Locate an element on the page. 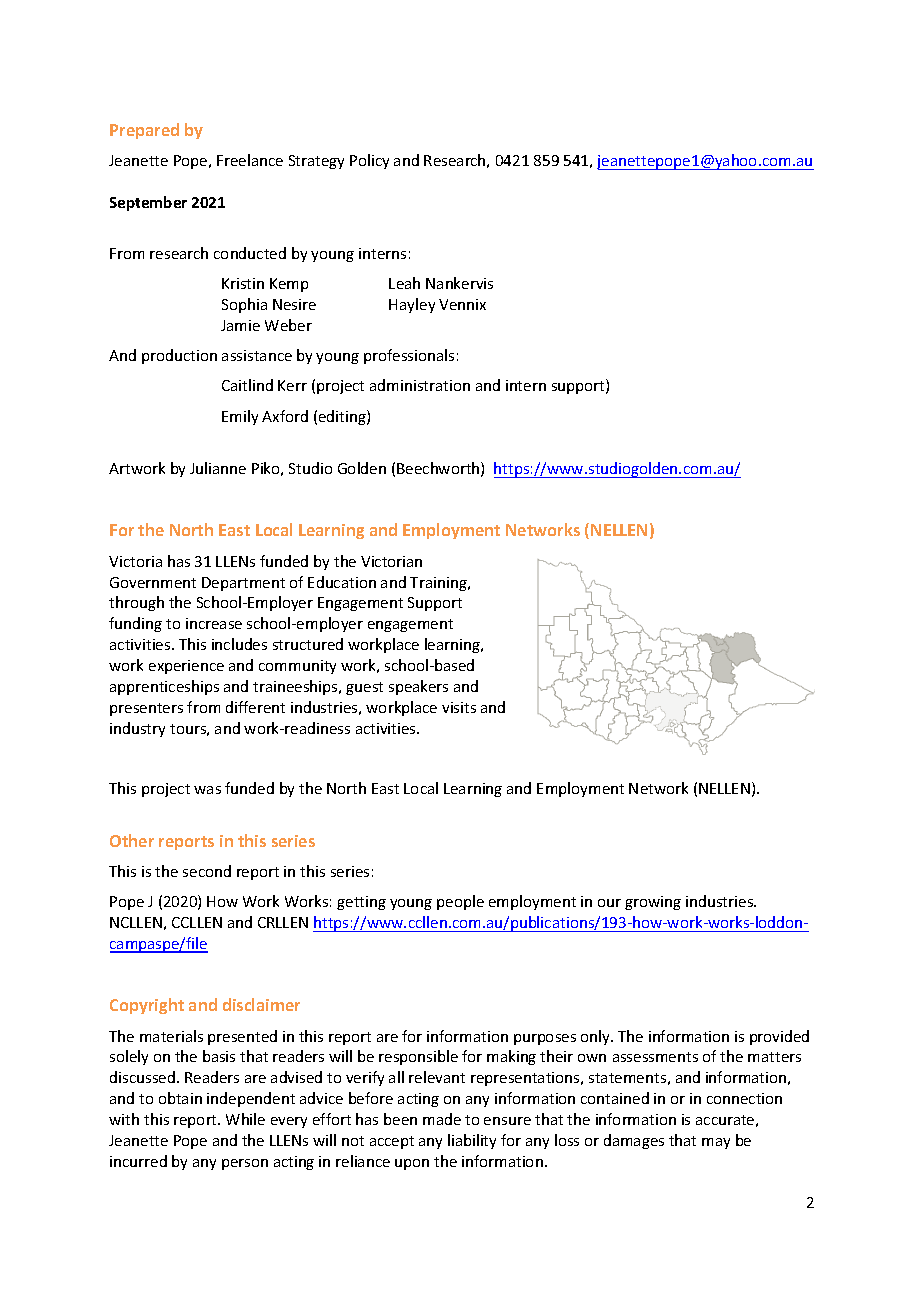 Image resolution: width=924 pixels, height=1308 pixels. speakers is located at coordinates (418, 687).
